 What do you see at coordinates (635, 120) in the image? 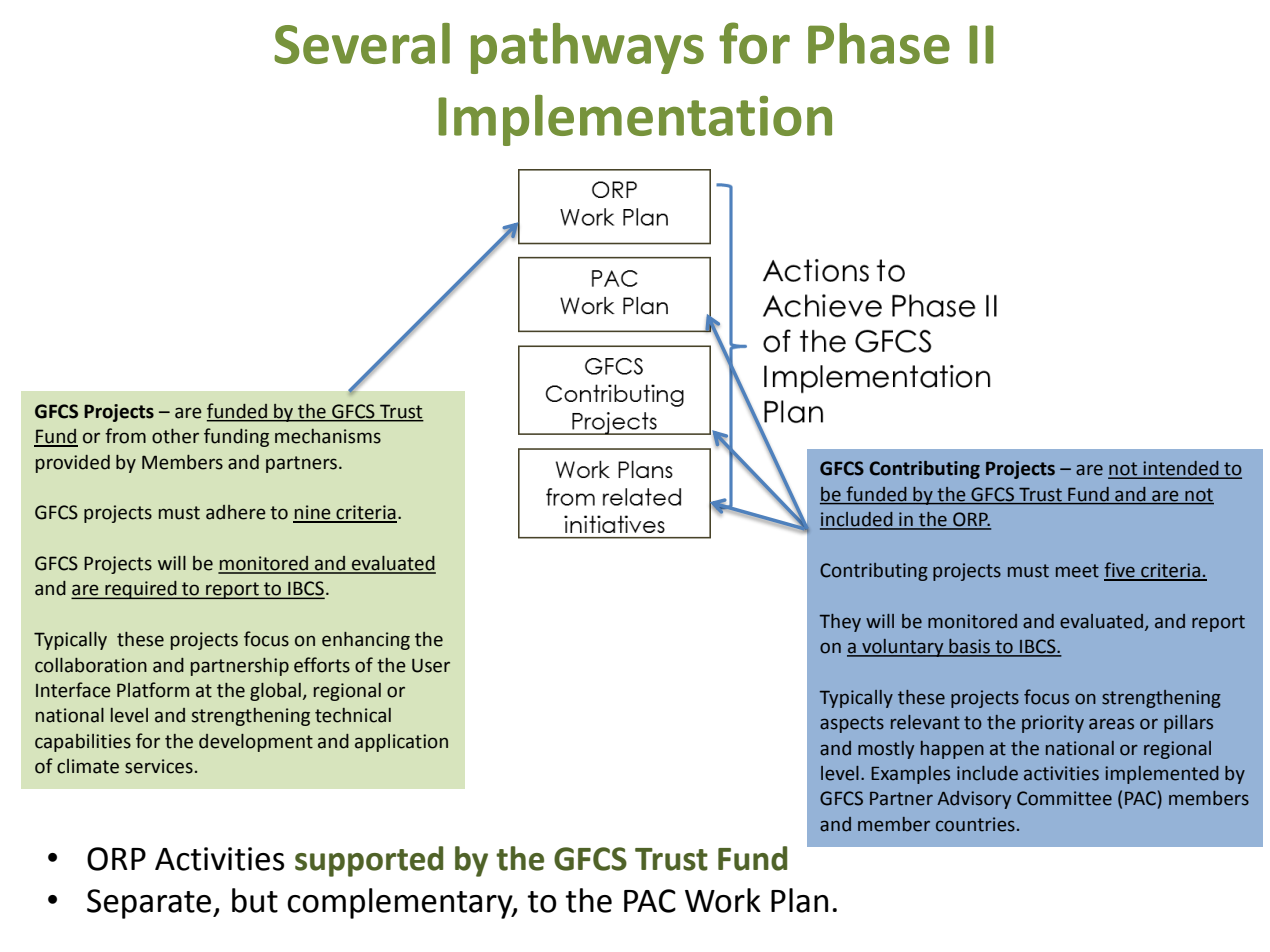
I see `Implementation` at bounding box center [635, 120].
